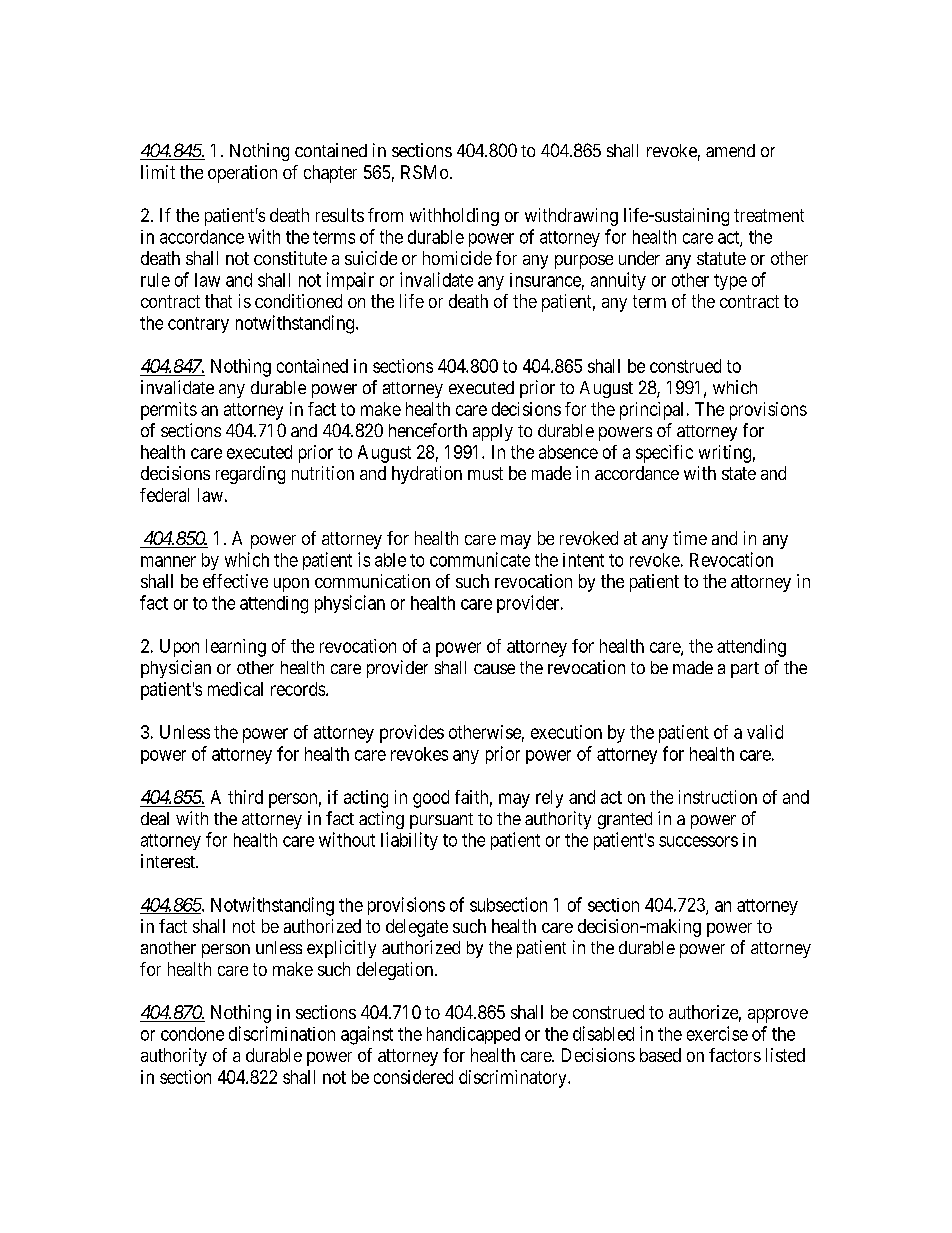  What do you see at coordinates (473, 1035) in the screenshot?
I see `handicapped` at bounding box center [473, 1035].
